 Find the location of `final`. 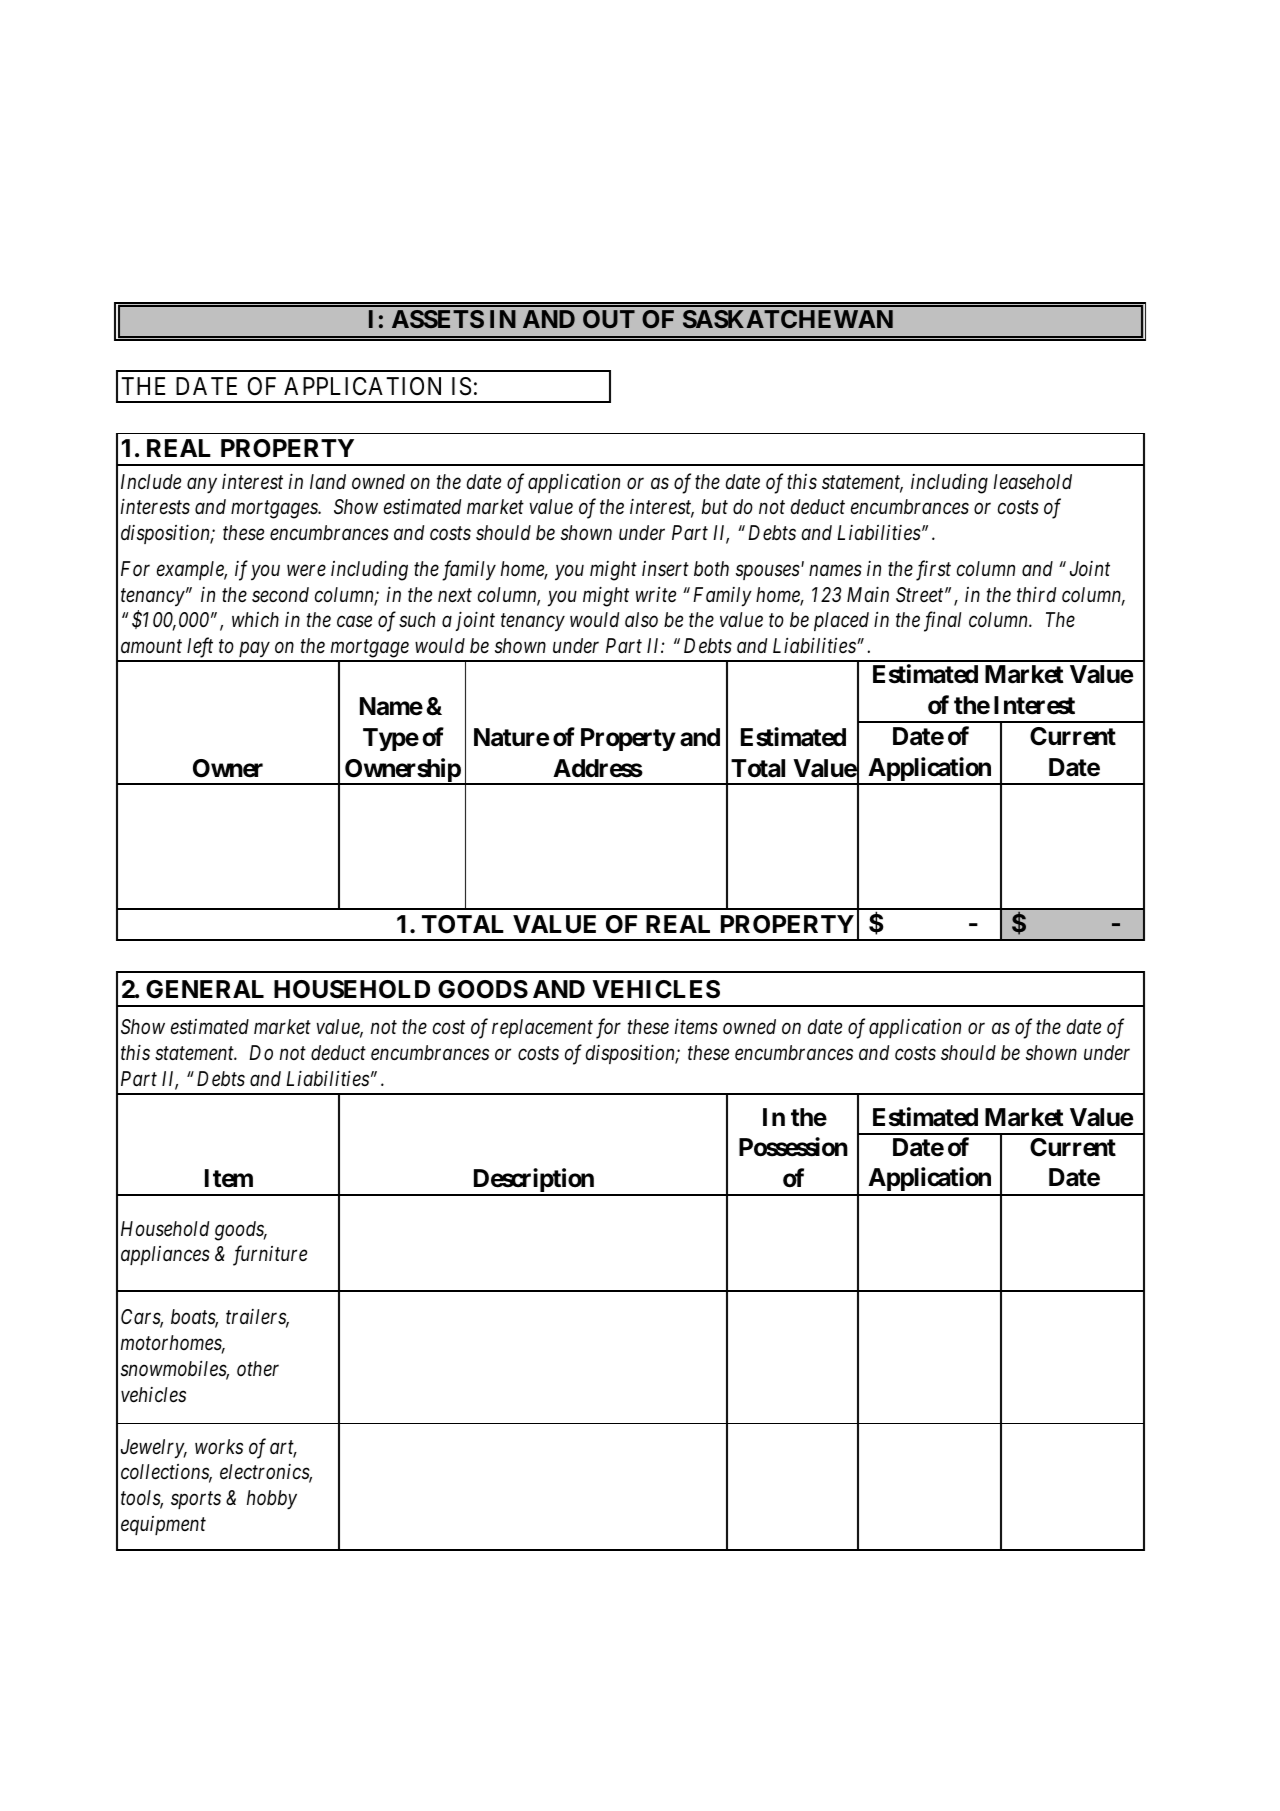

final is located at coordinates (943, 622).
